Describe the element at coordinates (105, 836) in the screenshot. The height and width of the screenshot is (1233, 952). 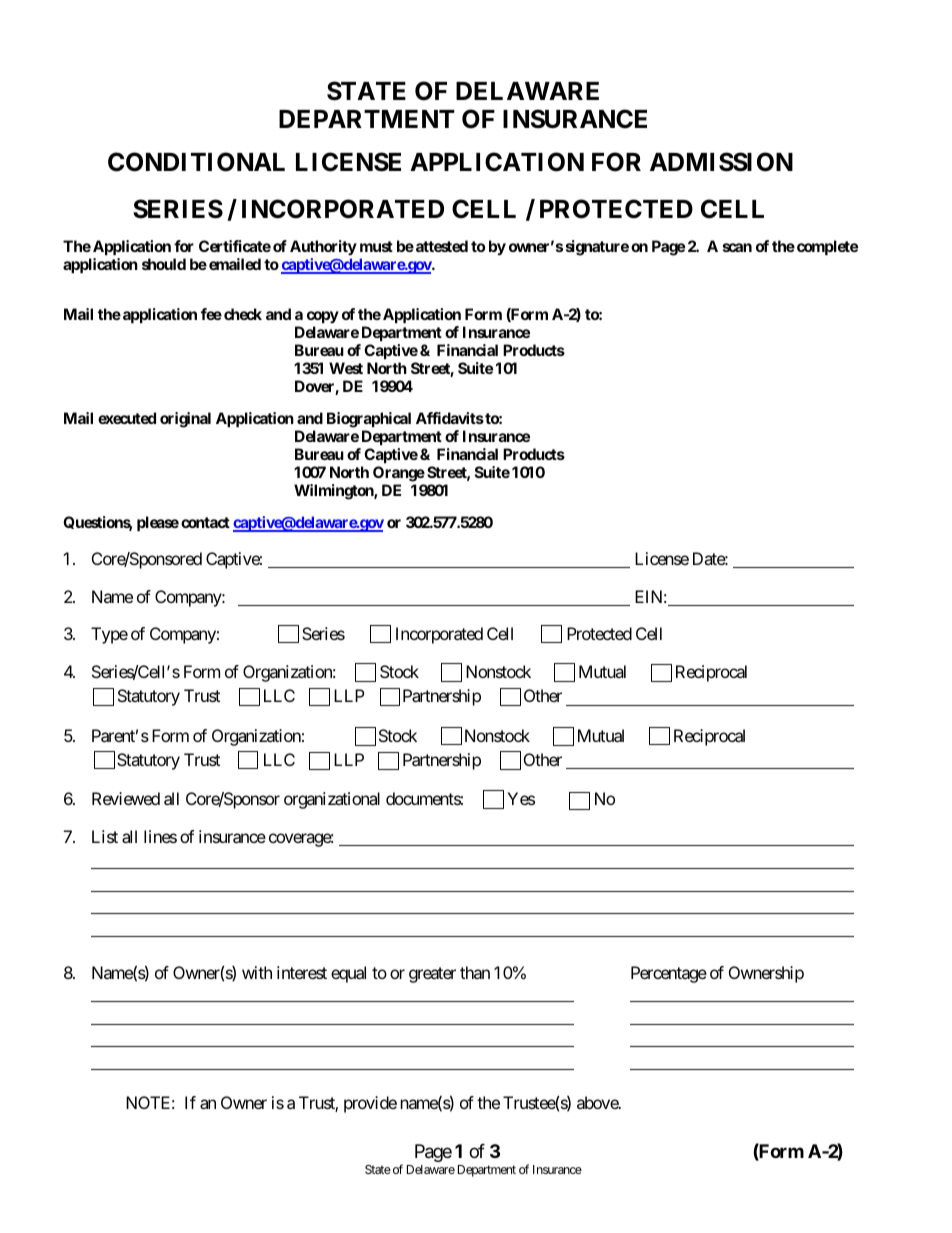
I see `List` at that location.
